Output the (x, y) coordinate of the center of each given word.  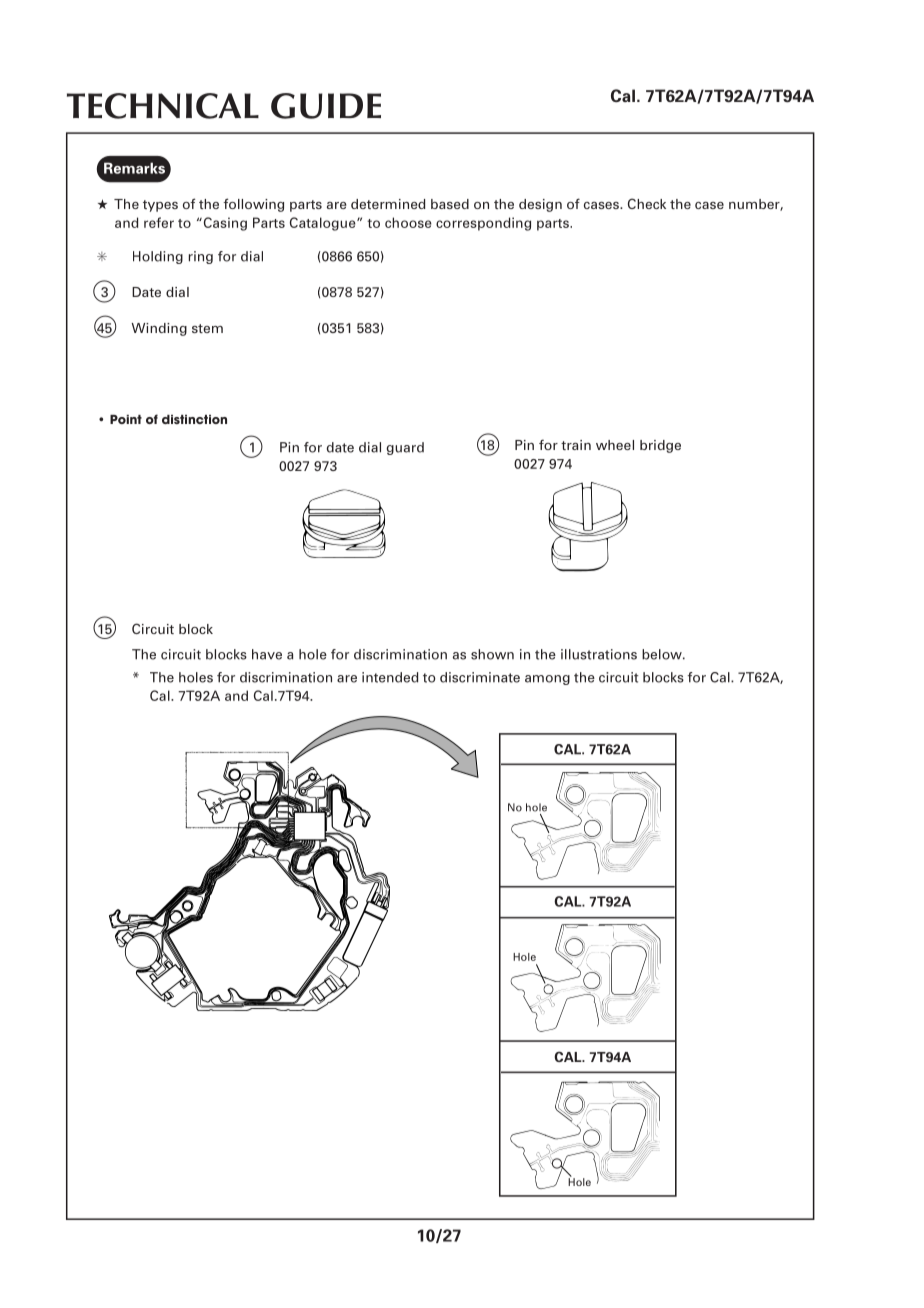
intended (390, 677)
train (576, 445)
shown (492, 654)
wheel (615, 445)
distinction (194, 419)
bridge (660, 446)
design (540, 205)
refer (159, 222)
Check (647, 203)
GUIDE (326, 106)
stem (207, 328)
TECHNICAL (163, 106)
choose (408, 222)
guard (405, 448)
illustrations (599, 654)
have (267, 654)
